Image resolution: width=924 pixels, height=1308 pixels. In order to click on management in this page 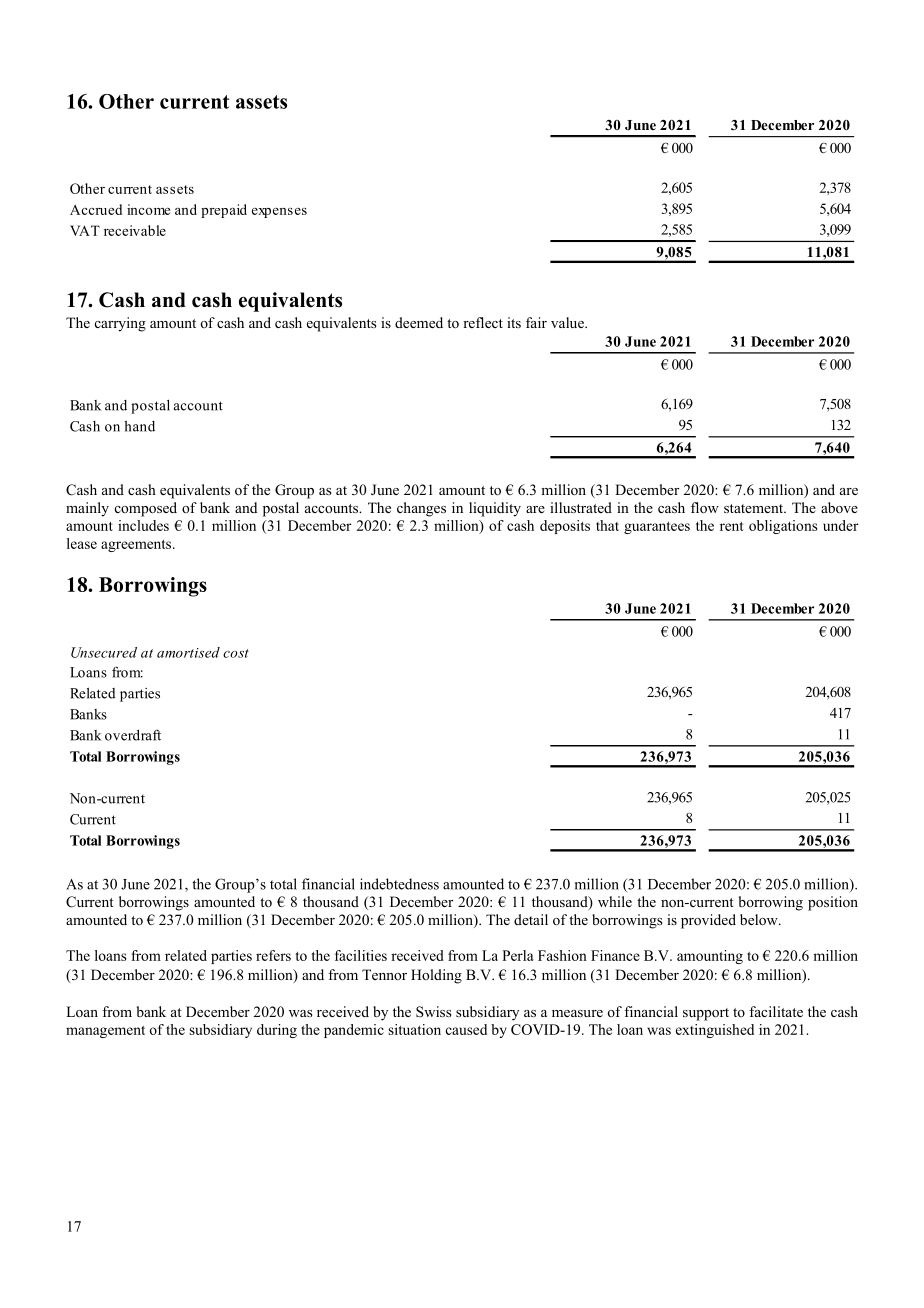, I will do `click(105, 1032)`.
